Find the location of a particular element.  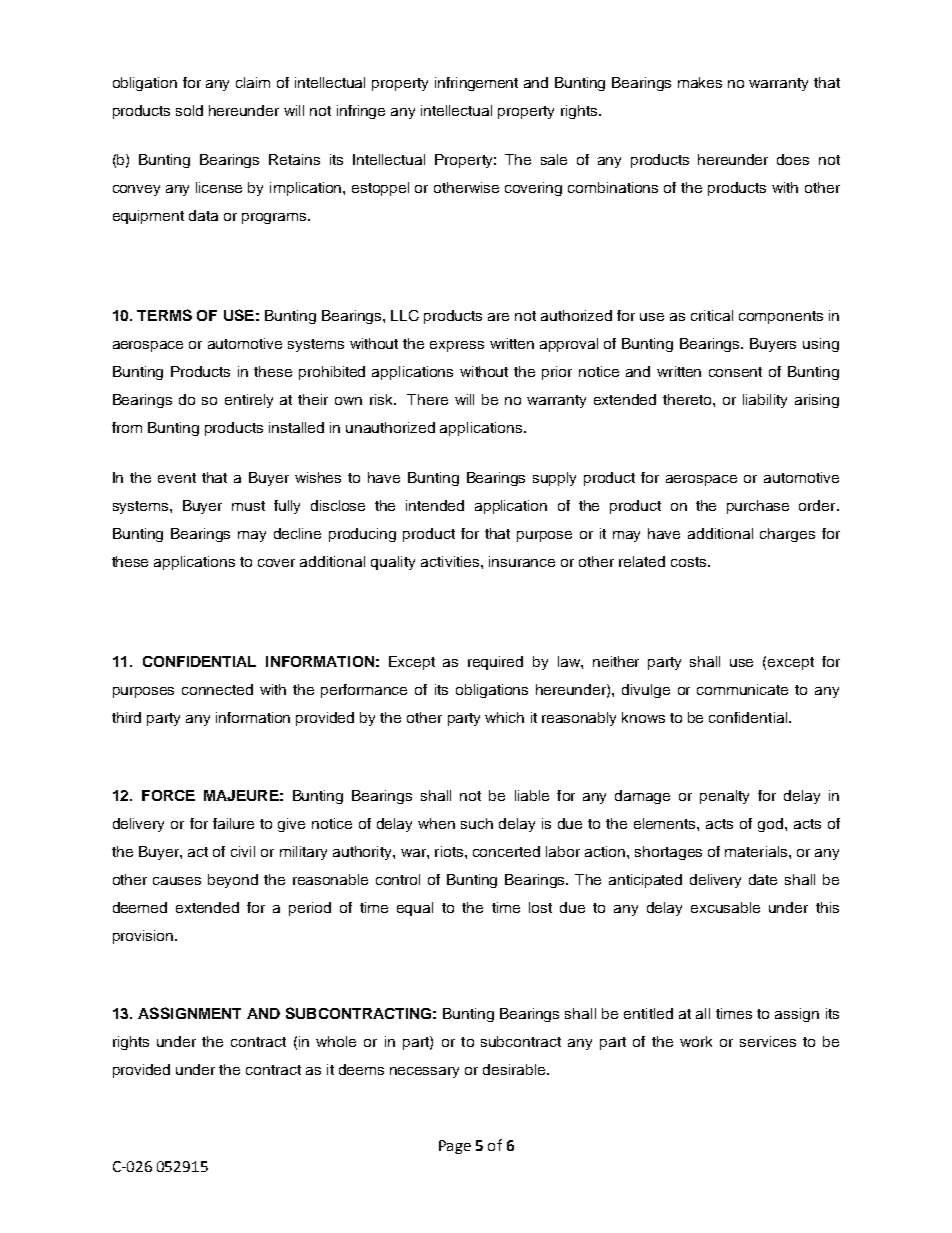

makes is located at coordinates (700, 82).
